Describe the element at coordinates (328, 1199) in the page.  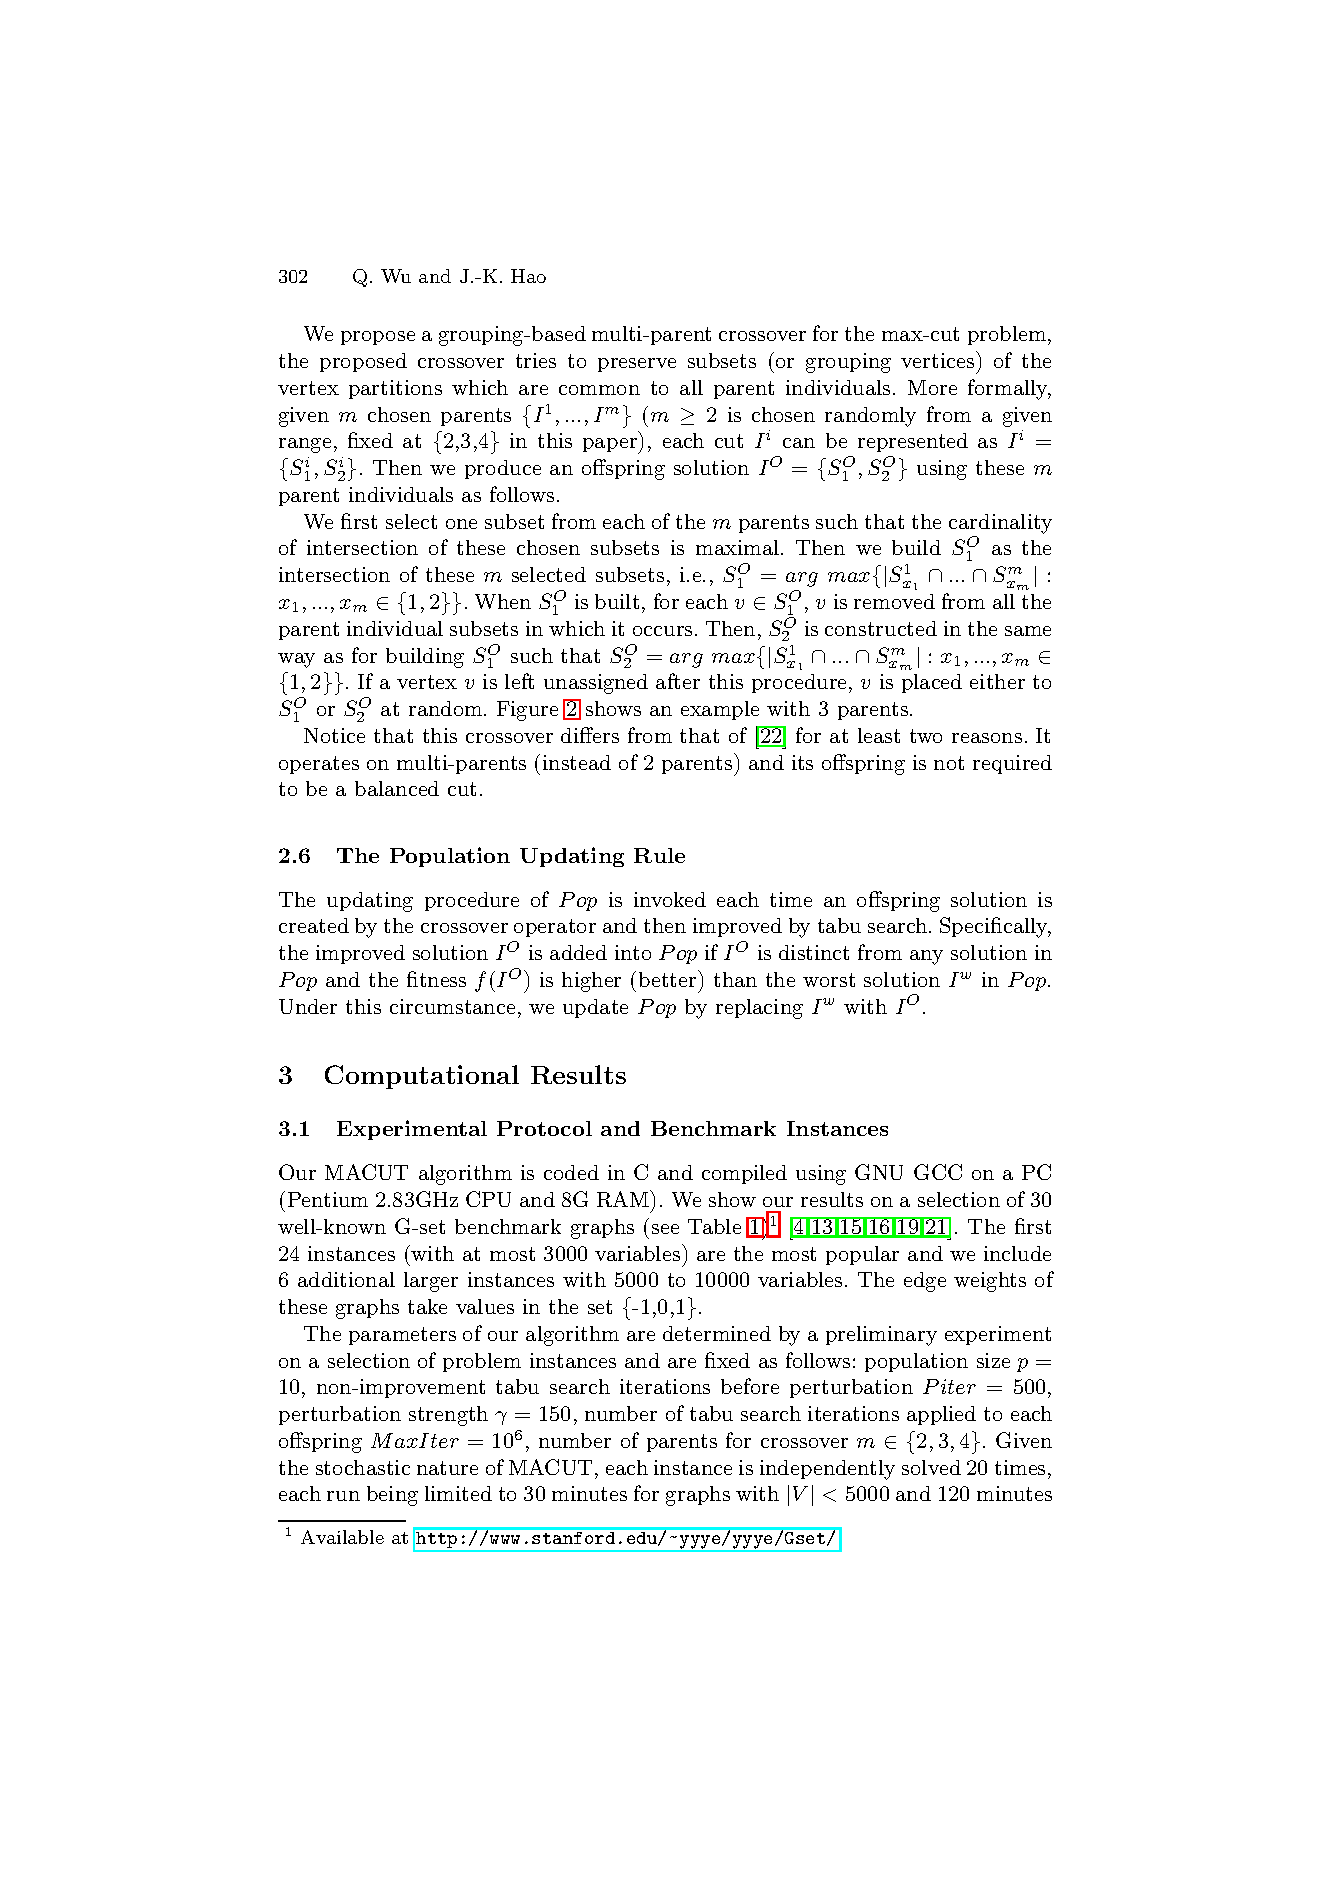
I see `Pentium` at that location.
